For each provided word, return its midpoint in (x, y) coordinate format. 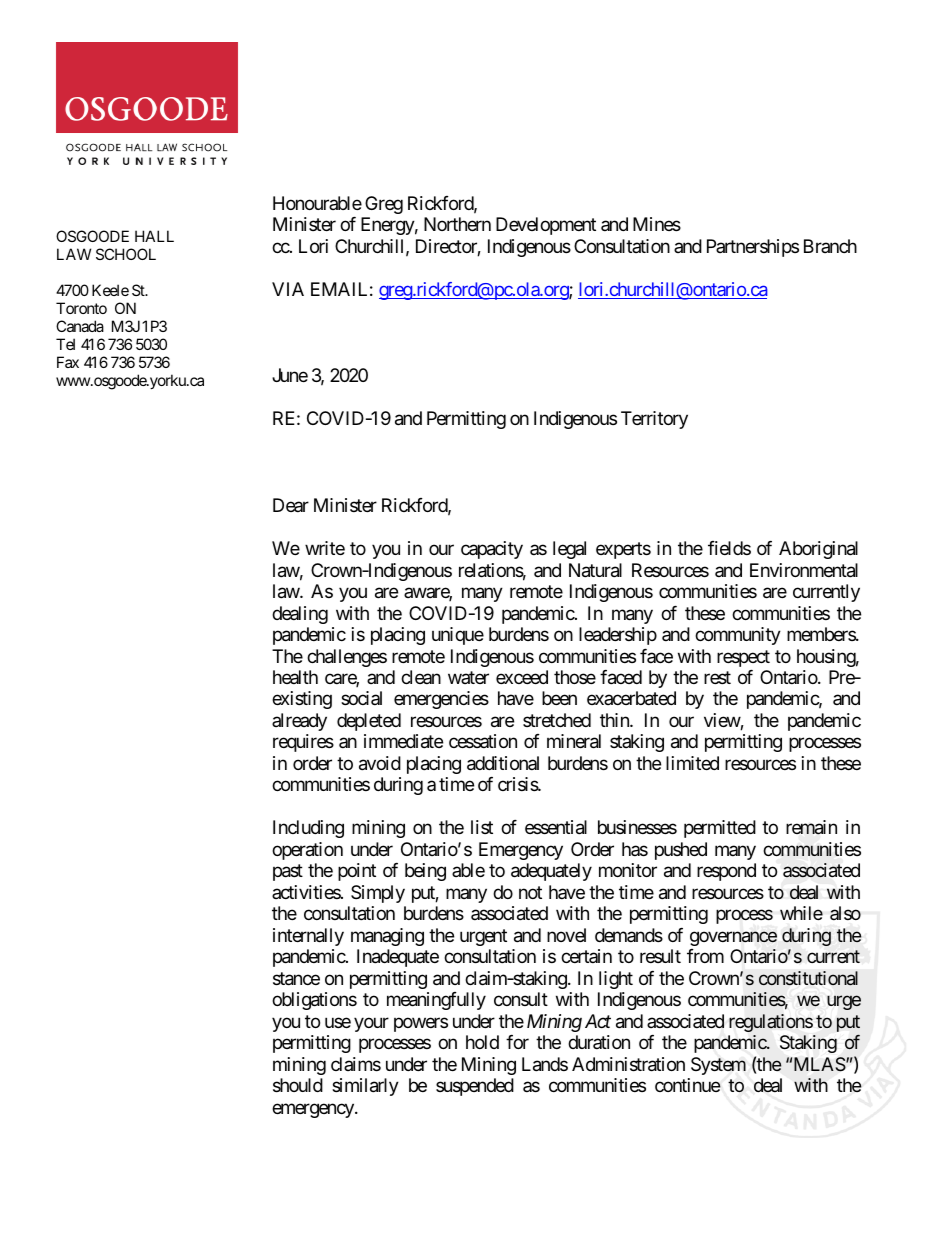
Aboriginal (818, 550)
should (298, 1085)
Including (308, 829)
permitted (720, 829)
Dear (291, 505)
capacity (492, 550)
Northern (457, 224)
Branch (830, 246)
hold (482, 1042)
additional (503, 763)
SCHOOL (126, 254)
